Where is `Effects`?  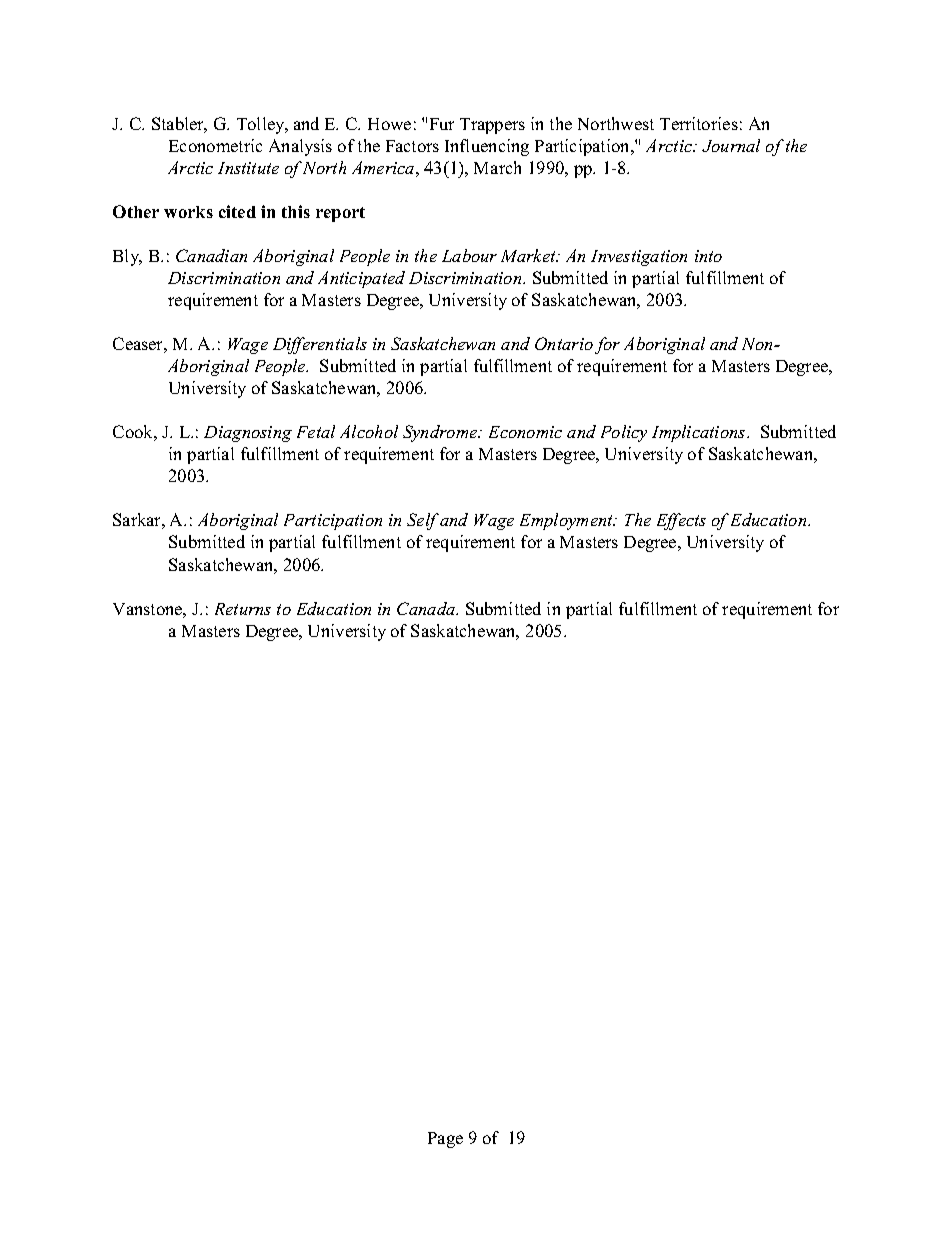
Effects is located at coordinates (681, 521).
